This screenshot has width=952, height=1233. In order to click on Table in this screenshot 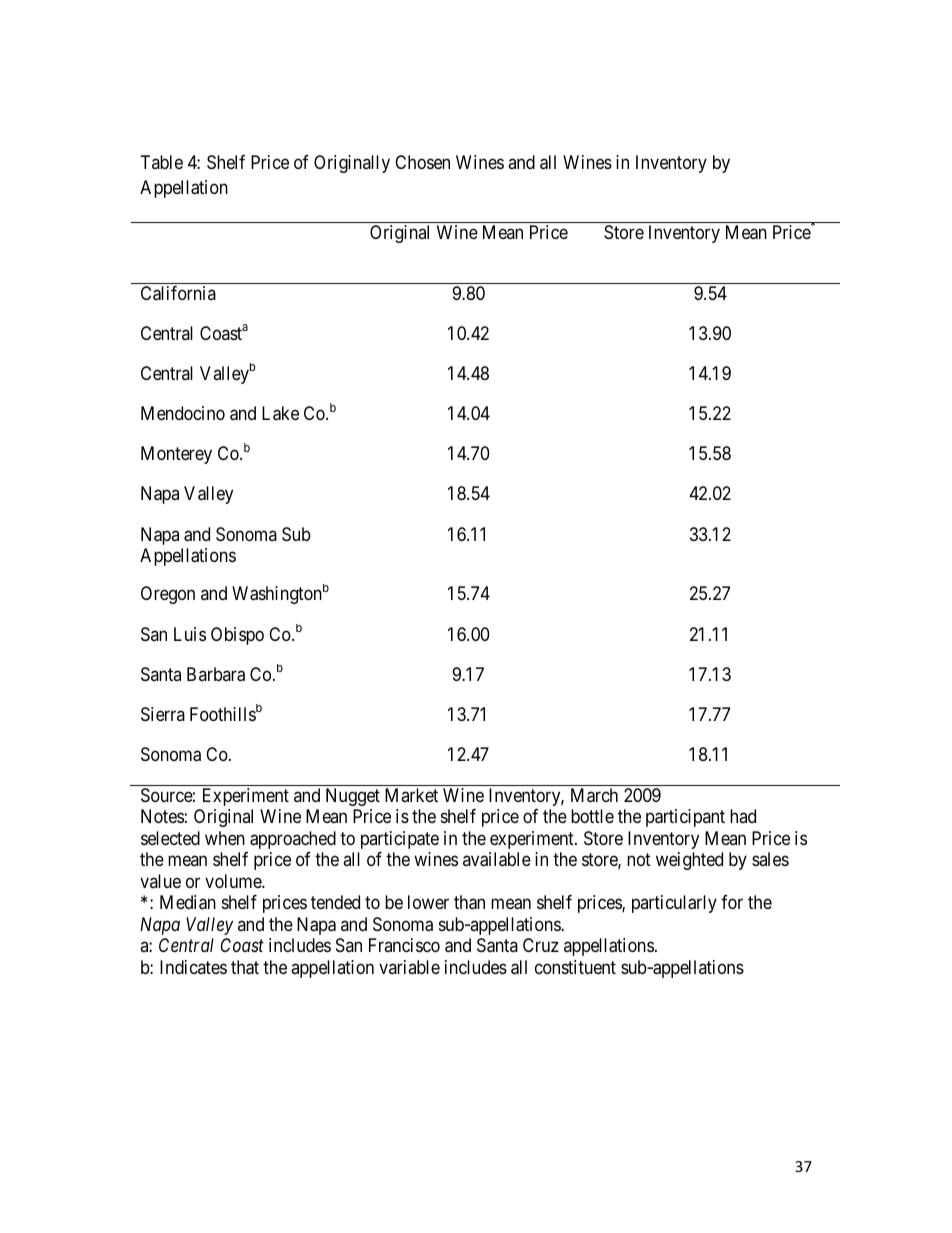, I will do `click(162, 162)`.
